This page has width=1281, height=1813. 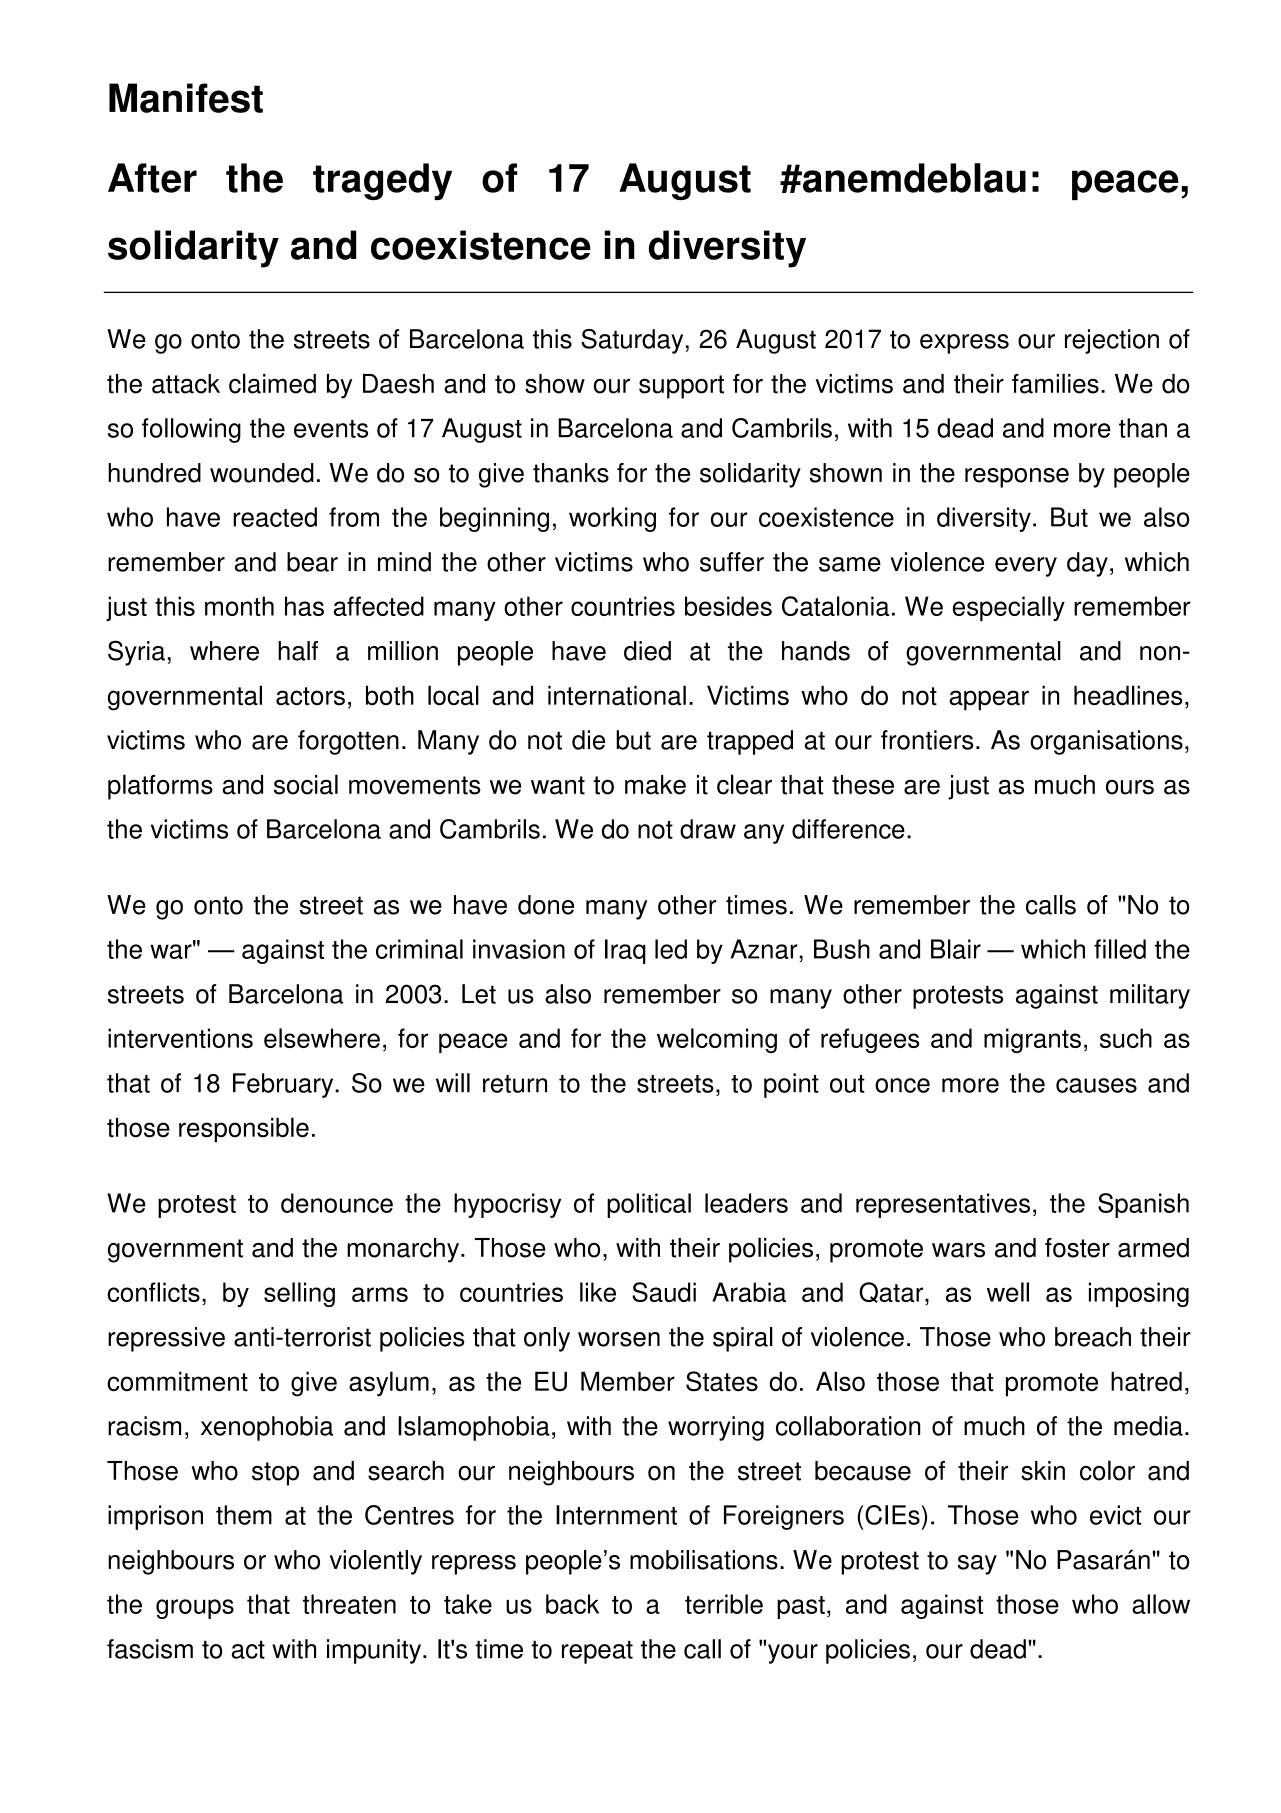 What do you see at coordinates (708, 829) in the page?
I see `draw` at bounding box center [708, 829].
